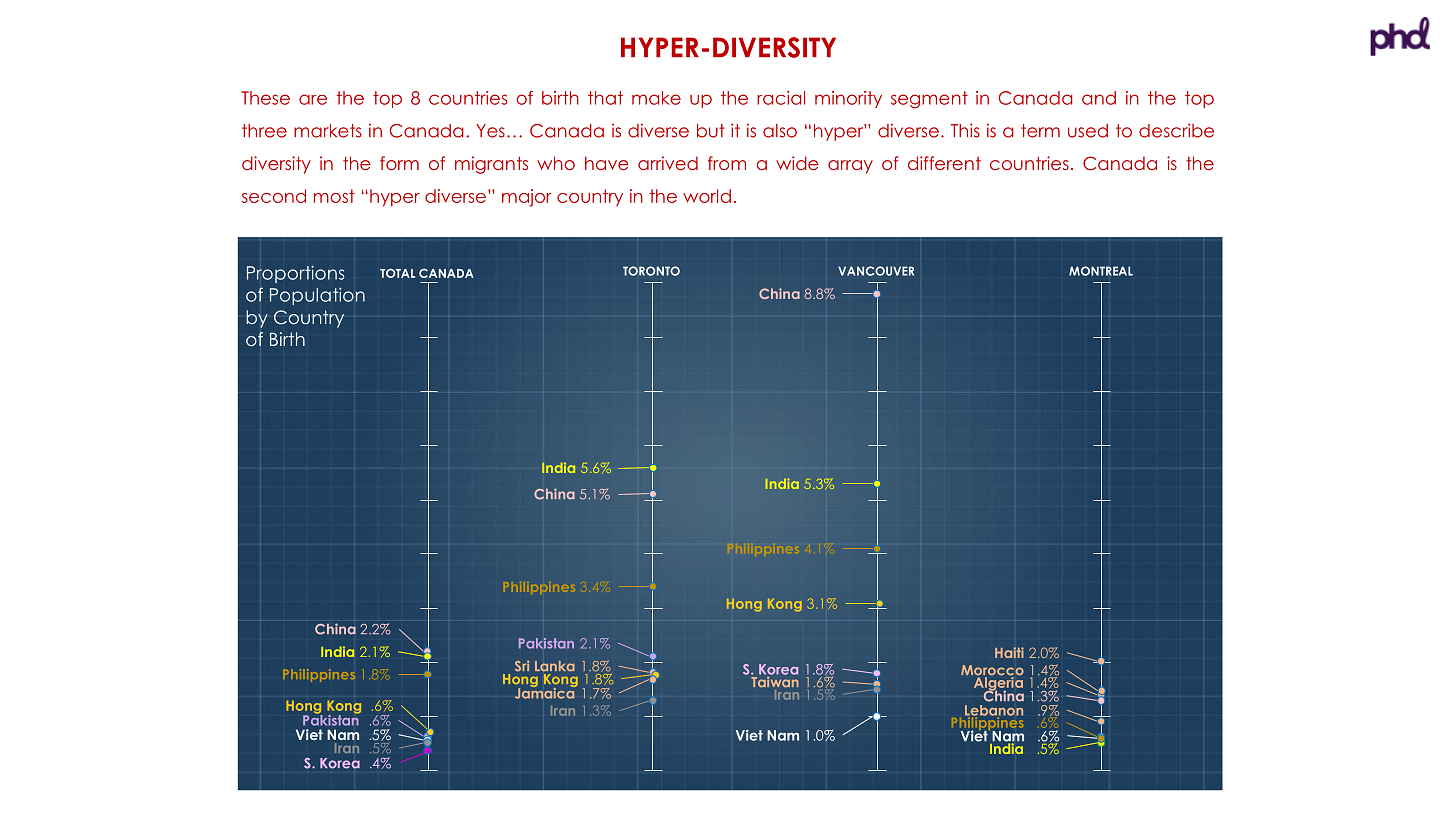 The width and height of the document is (1456, 819). I want to click on Morocco, so click(992, 671).
